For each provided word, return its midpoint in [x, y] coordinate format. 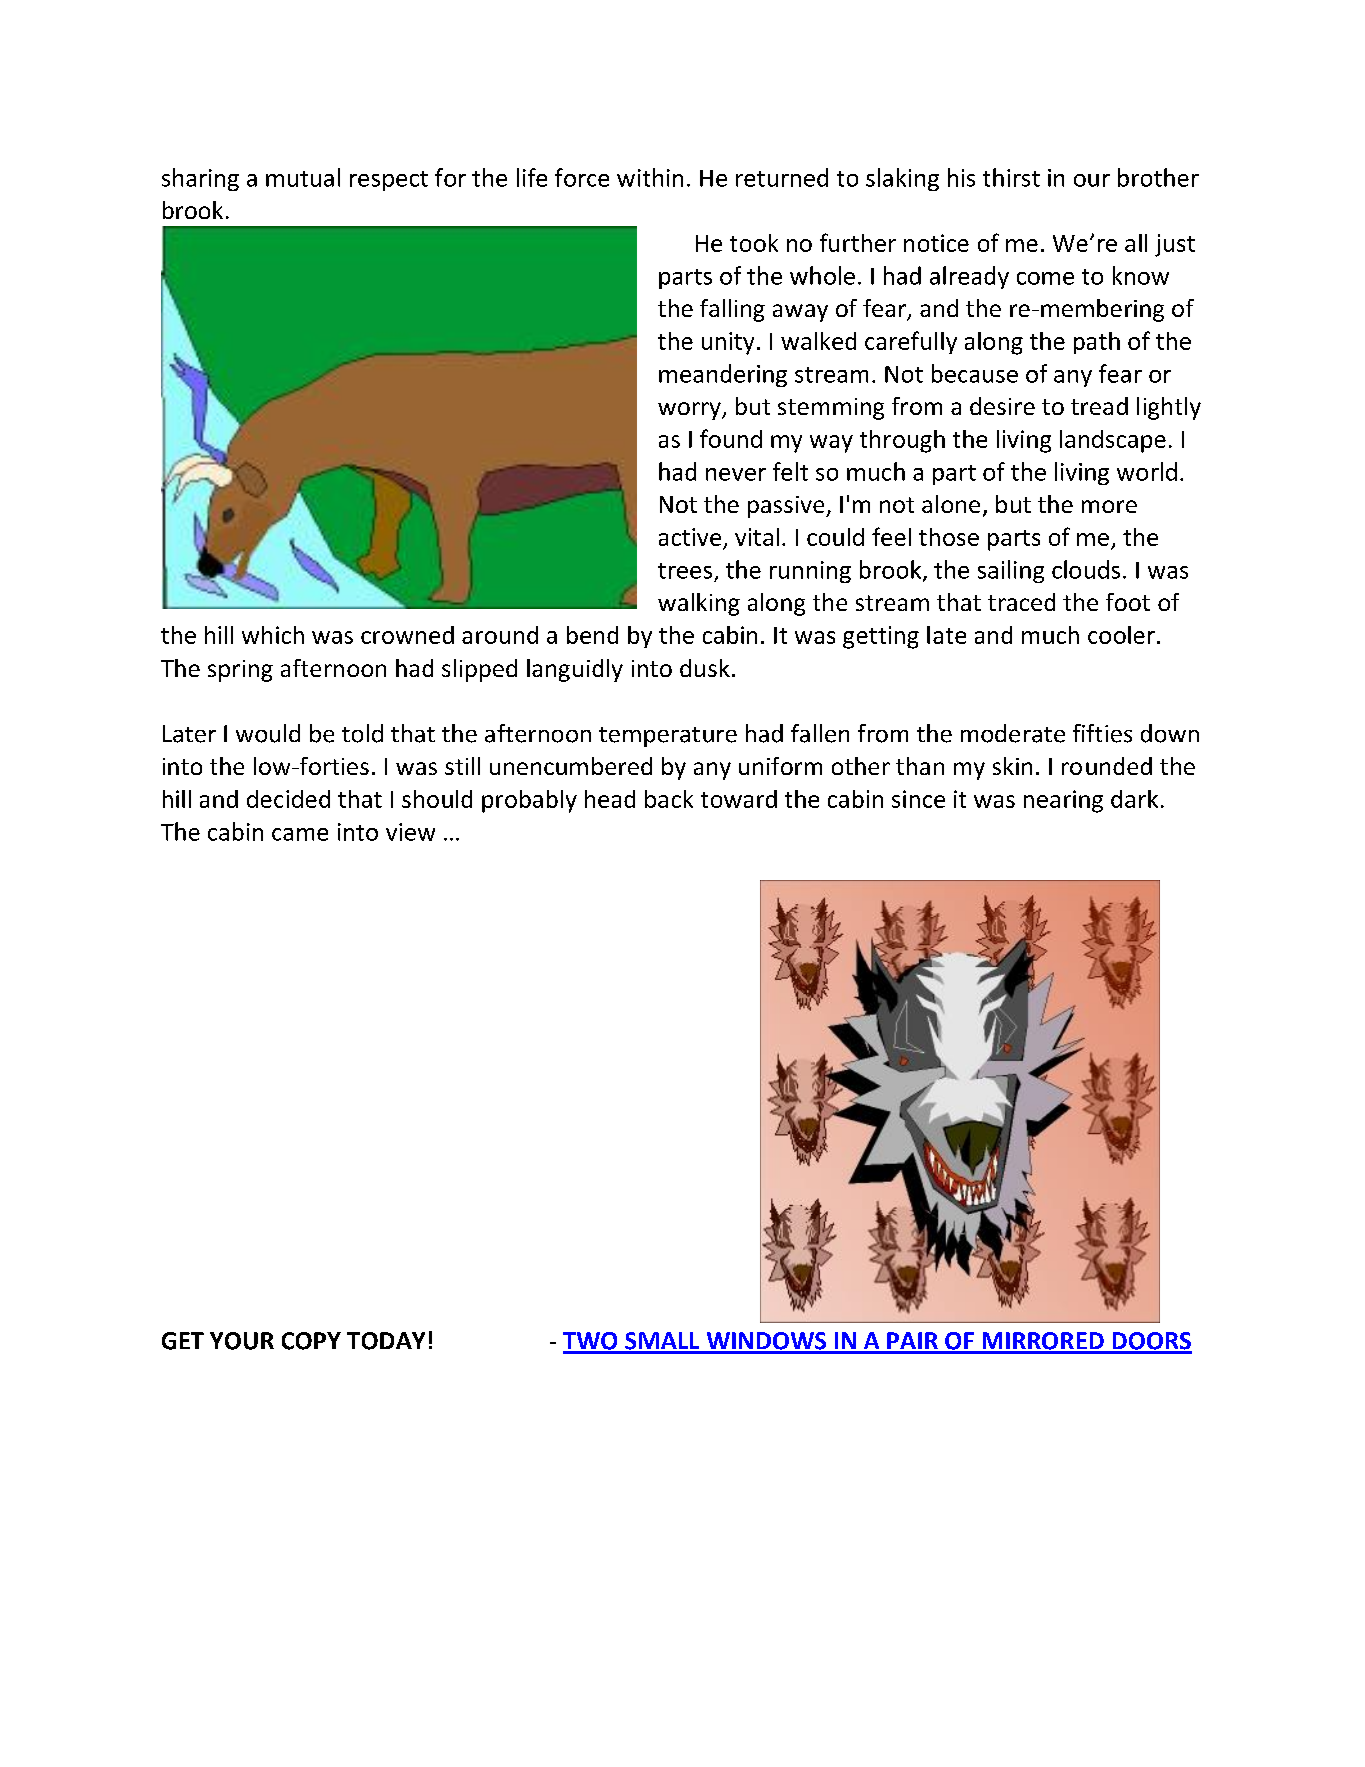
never [736, 474]
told [362, 733]
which [273, 635]
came [300, 834]
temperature [668, 737]
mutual [303, 177]
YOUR [242, 1341]
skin [1012, 766]
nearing [1063, 801]
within [650, 177]
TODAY [386, 1341]
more [1109, 506]
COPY [311, 1341]
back [669, 799]
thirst [1011, 177]
